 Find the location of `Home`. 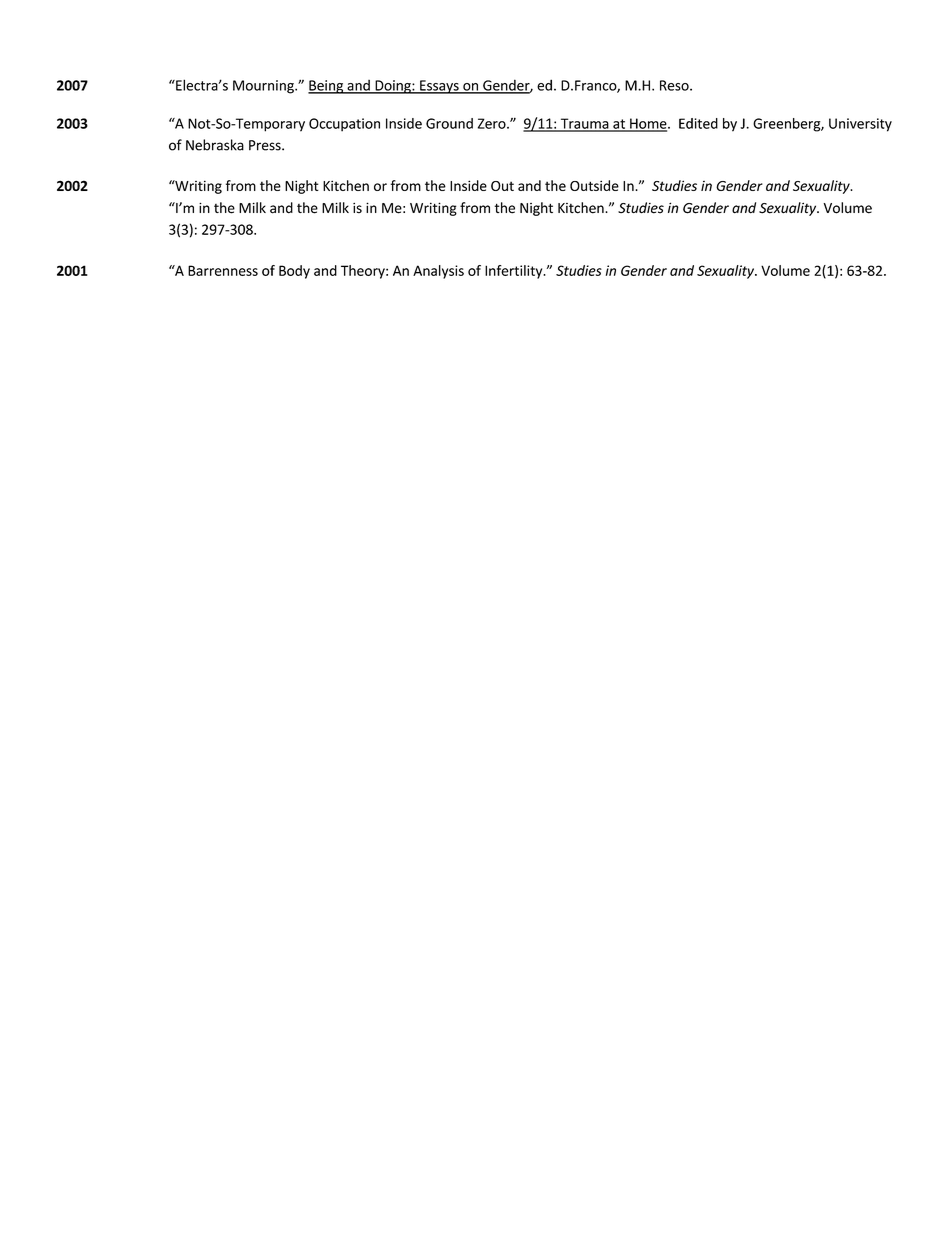

Home is located at coordinates (648, 124).
